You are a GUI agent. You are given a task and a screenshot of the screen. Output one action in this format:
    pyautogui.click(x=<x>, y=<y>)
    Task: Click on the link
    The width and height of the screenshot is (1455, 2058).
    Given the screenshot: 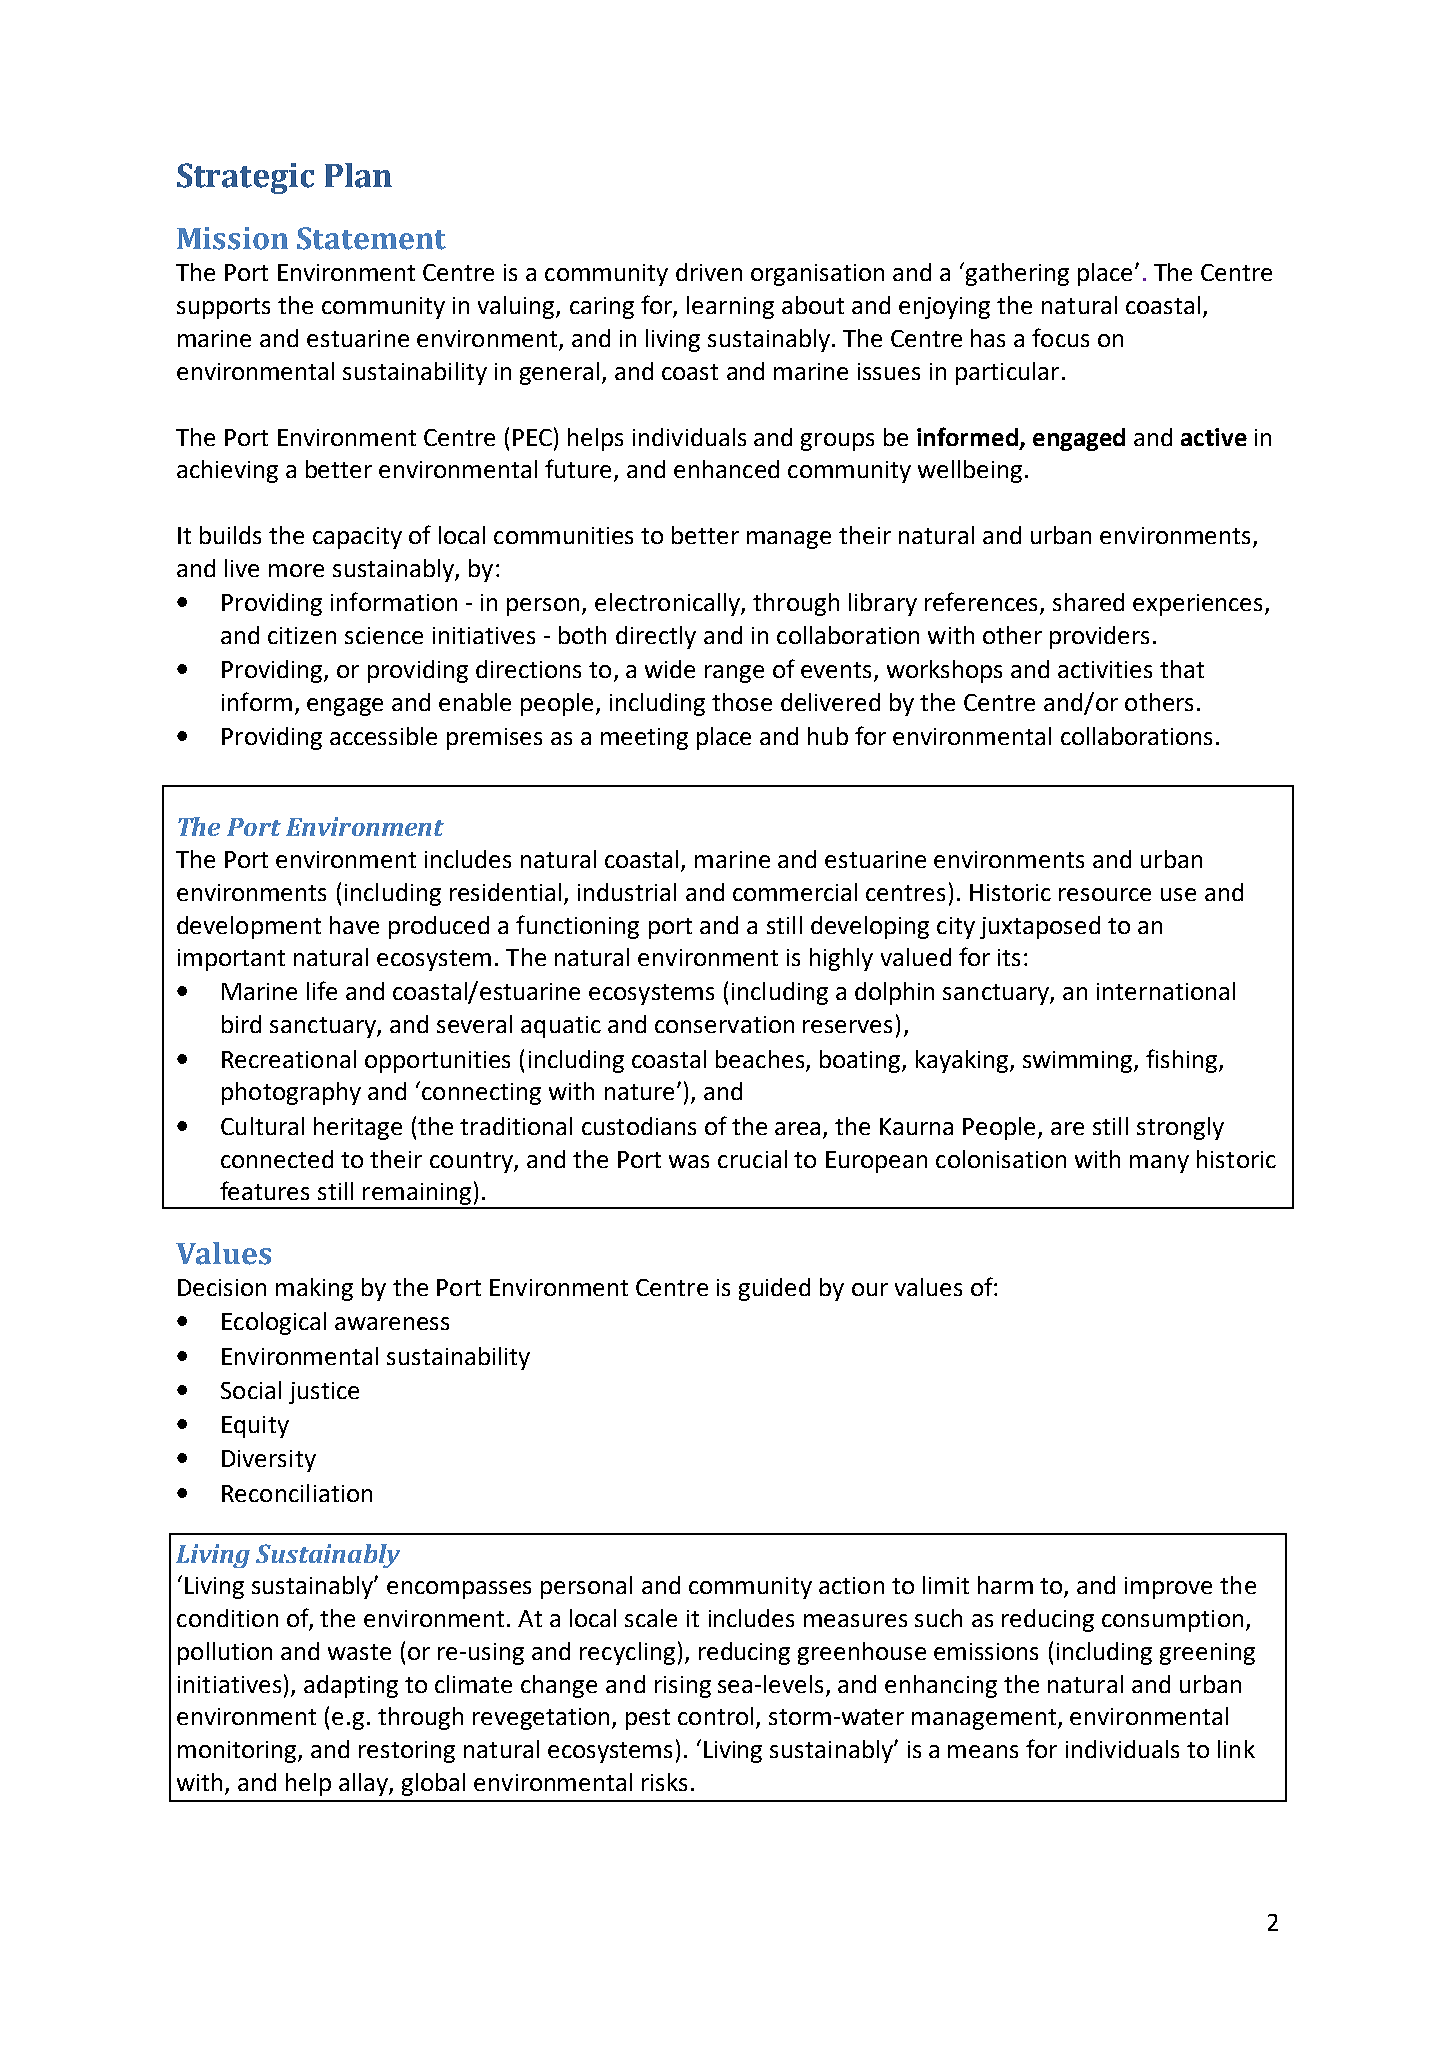 What is the action you would take?
    pyautogui.click(x=1236, y=1749)
